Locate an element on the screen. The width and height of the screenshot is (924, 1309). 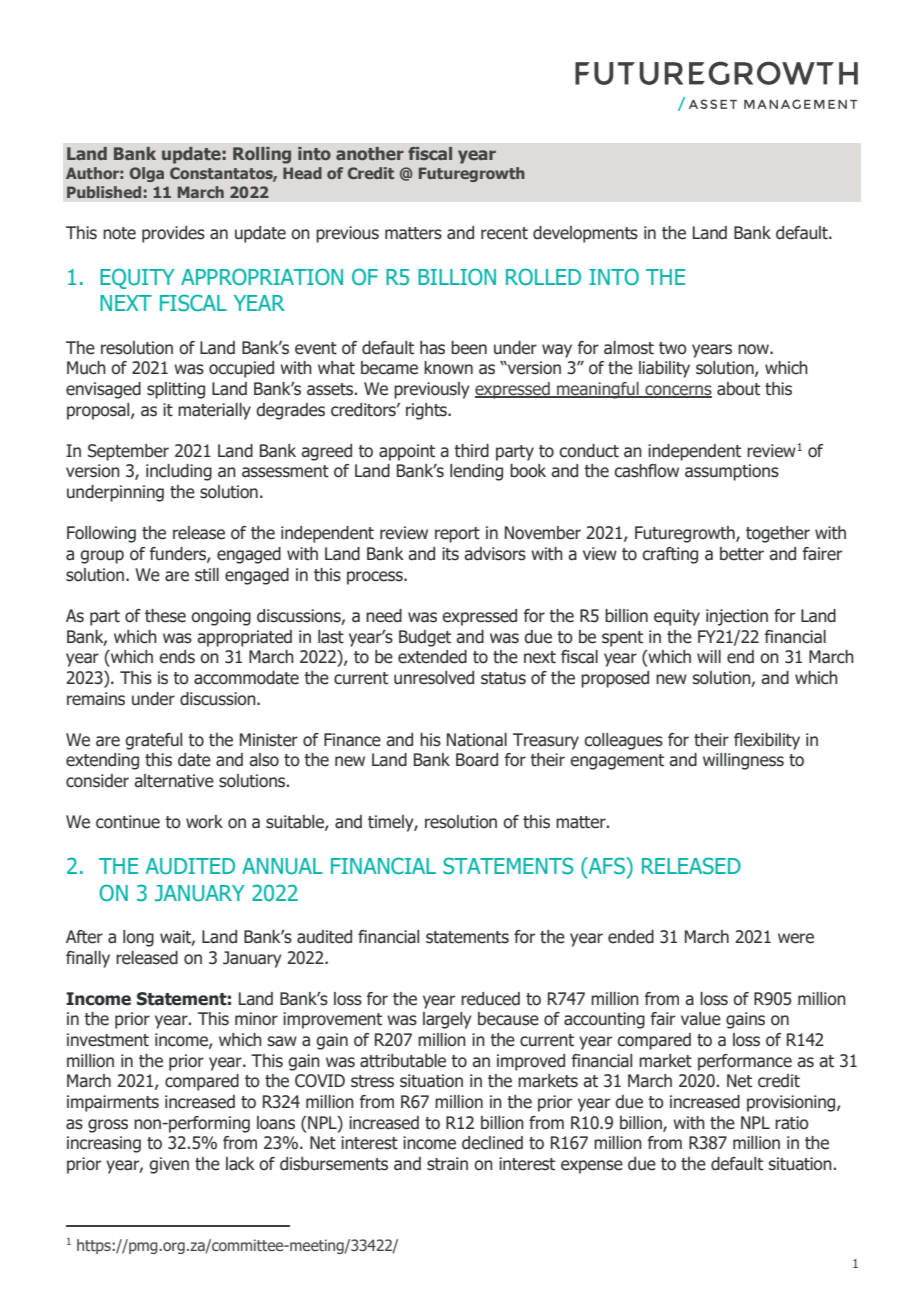
ratio is located at coordinates (792, 1123).
